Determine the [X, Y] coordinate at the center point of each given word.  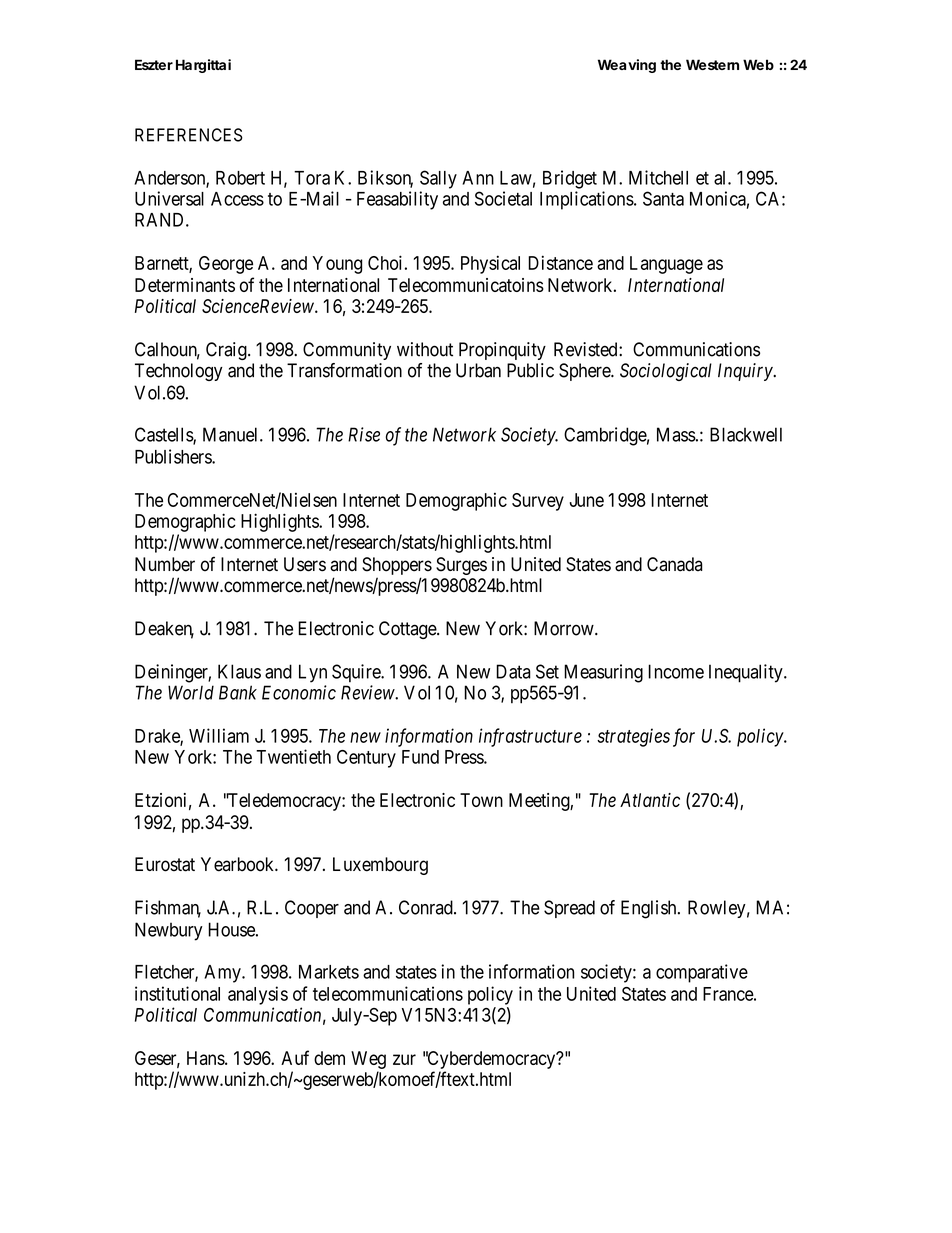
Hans [206, 1058]
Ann [478, 178]
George [226, 265]
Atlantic [650, 800]
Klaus [239, 671]
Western [712, 64]
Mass [676, 434]
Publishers [174, 456]
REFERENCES [189, 135]
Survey [538, 502]
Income [676, 671]
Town [481, 800]
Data [513, 671]
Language [666, 265]
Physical [490, 264]
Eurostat [165, 864]
